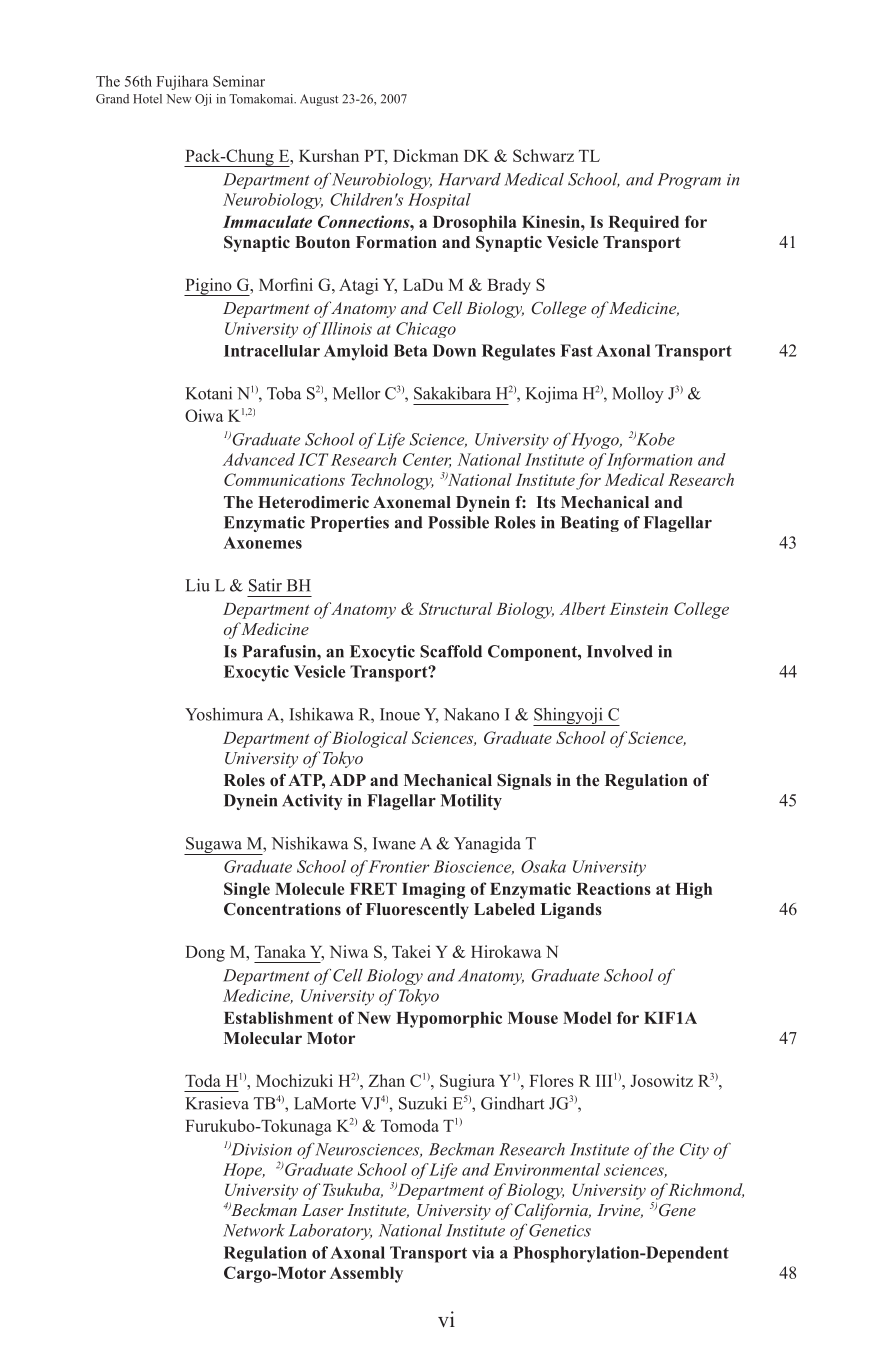 This page has height=1372, width=893. Describe the element at coordinates (147, 99) in the page. I see `Hotel` at that location.
